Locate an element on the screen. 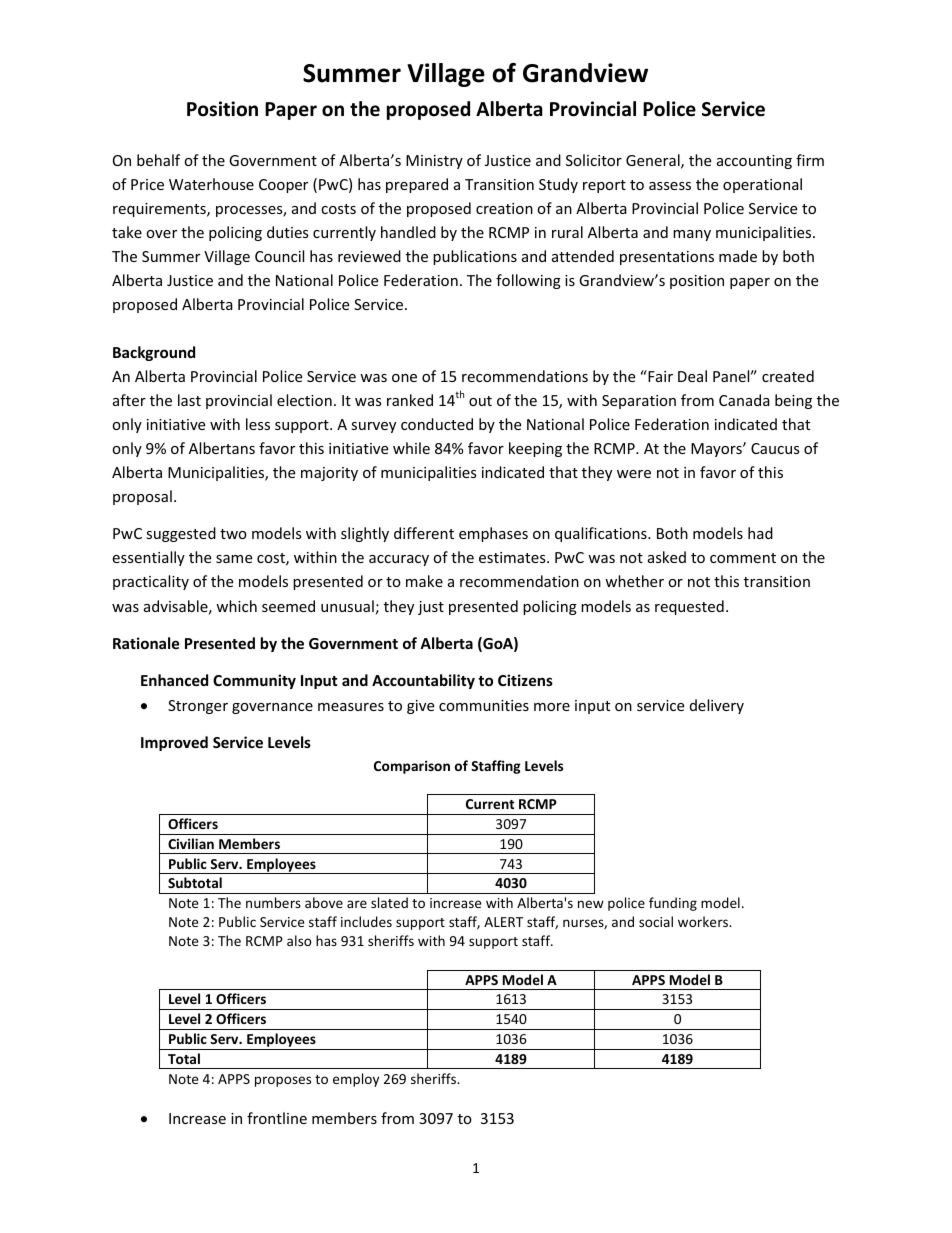 This screenshot has width=952, height=1233. operational is located at coordinates (762, 185).
